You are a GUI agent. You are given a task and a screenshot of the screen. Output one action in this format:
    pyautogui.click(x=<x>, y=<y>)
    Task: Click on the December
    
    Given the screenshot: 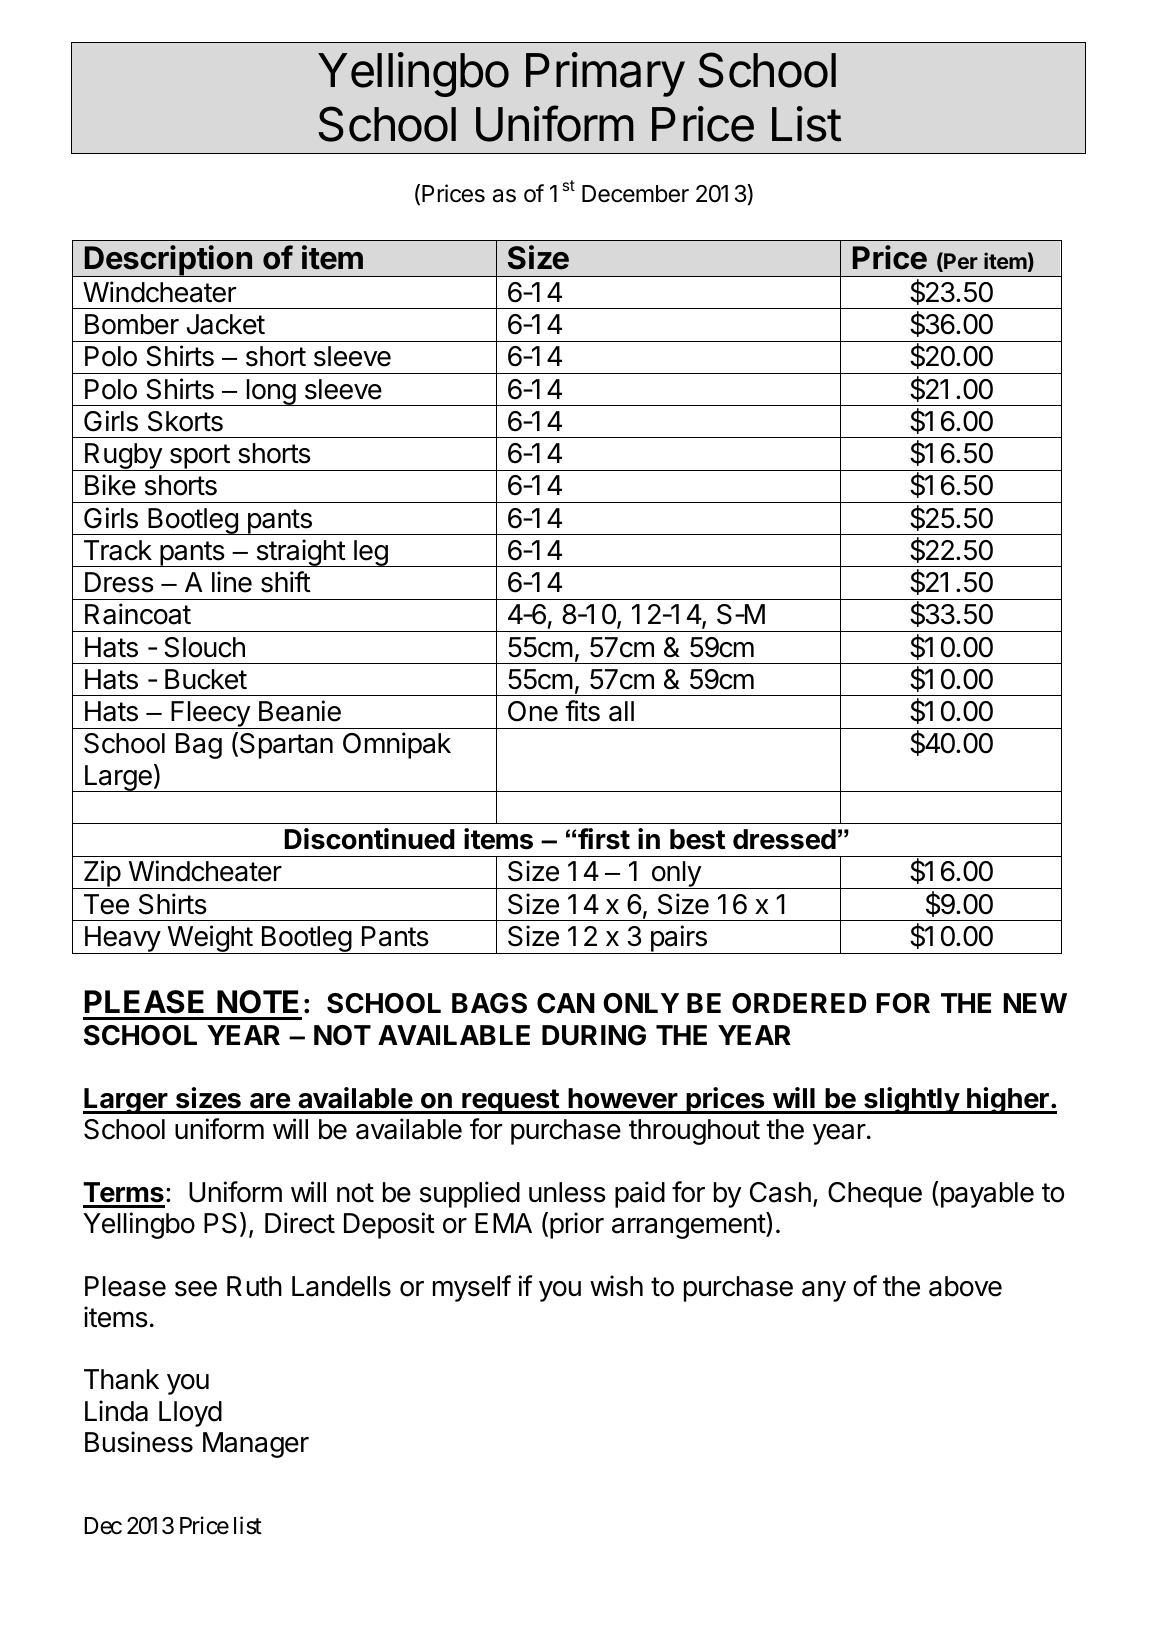 What is the action you would take?
    pyautogui.click(x=635, y=194)
